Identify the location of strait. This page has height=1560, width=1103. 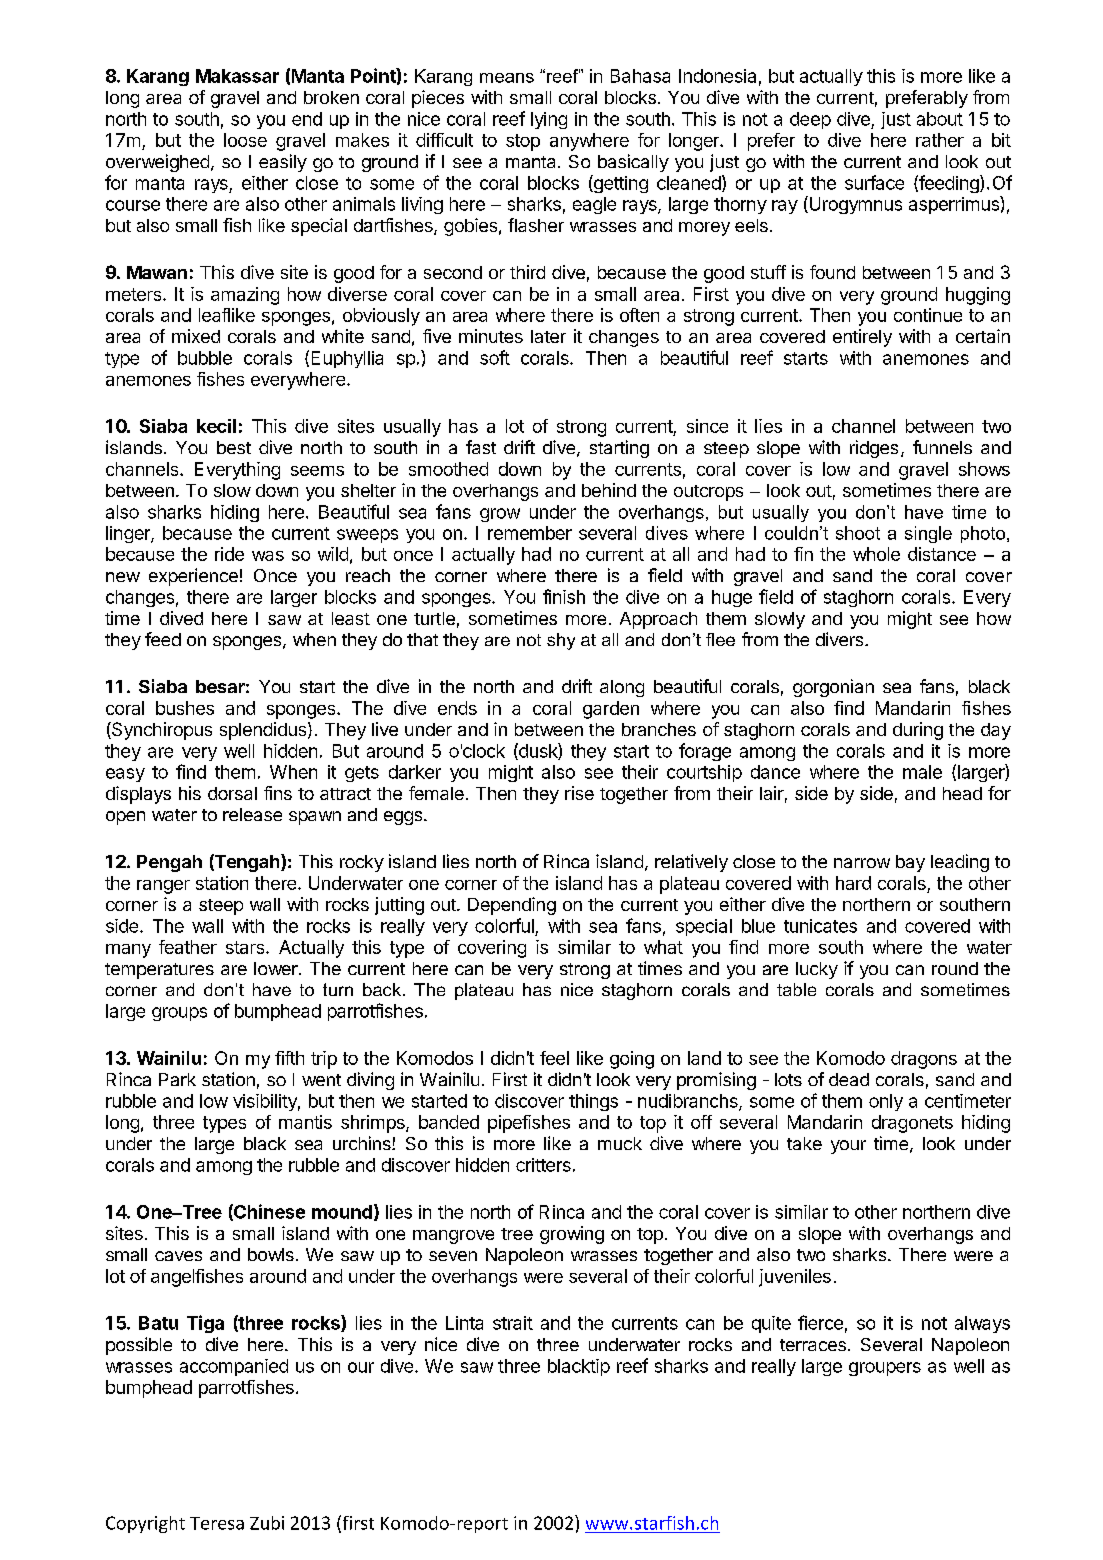
(513, 1323).
